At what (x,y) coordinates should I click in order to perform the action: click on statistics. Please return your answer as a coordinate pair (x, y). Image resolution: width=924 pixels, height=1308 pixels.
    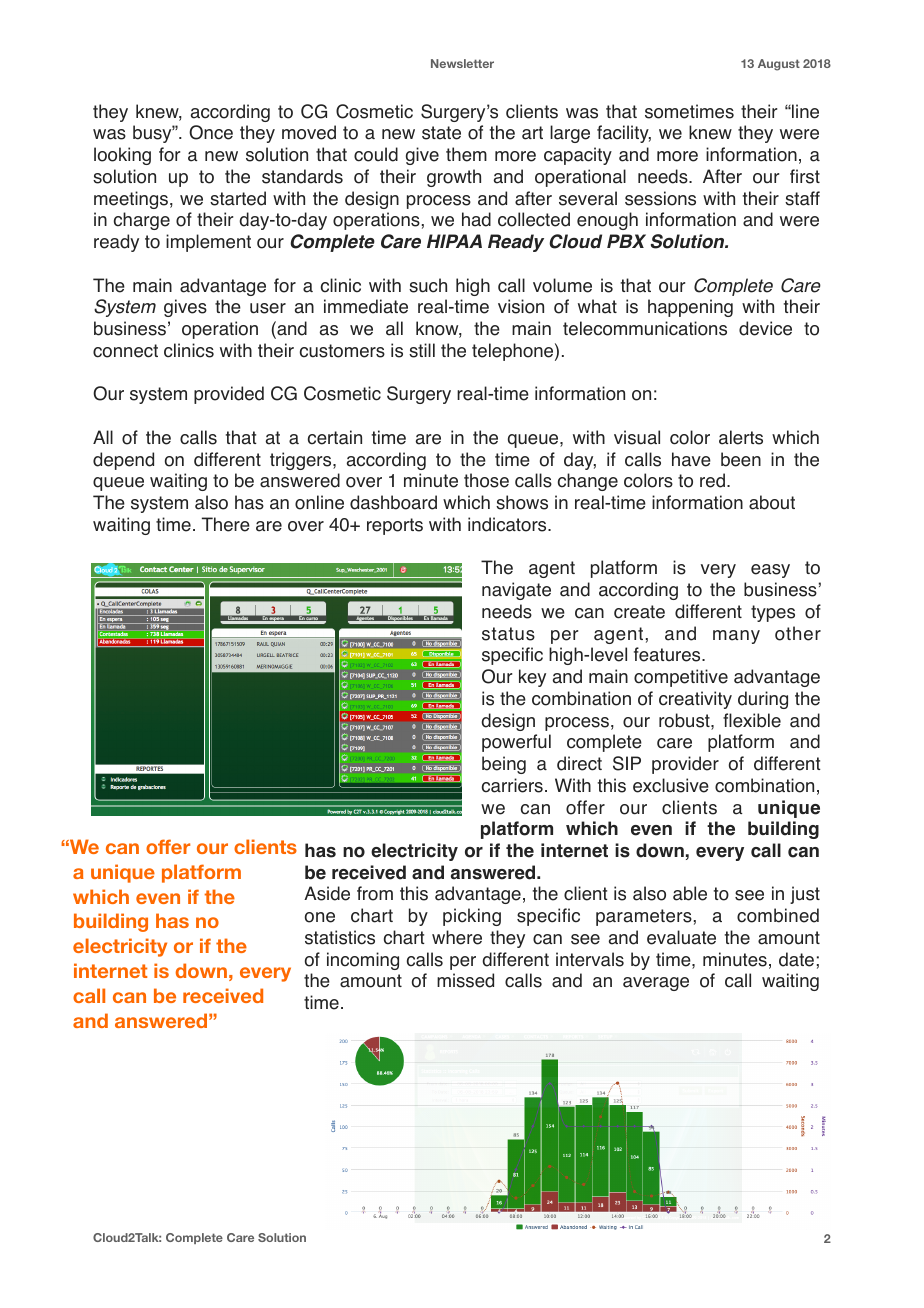
    Looking at the image, I should click on (340, 937).
